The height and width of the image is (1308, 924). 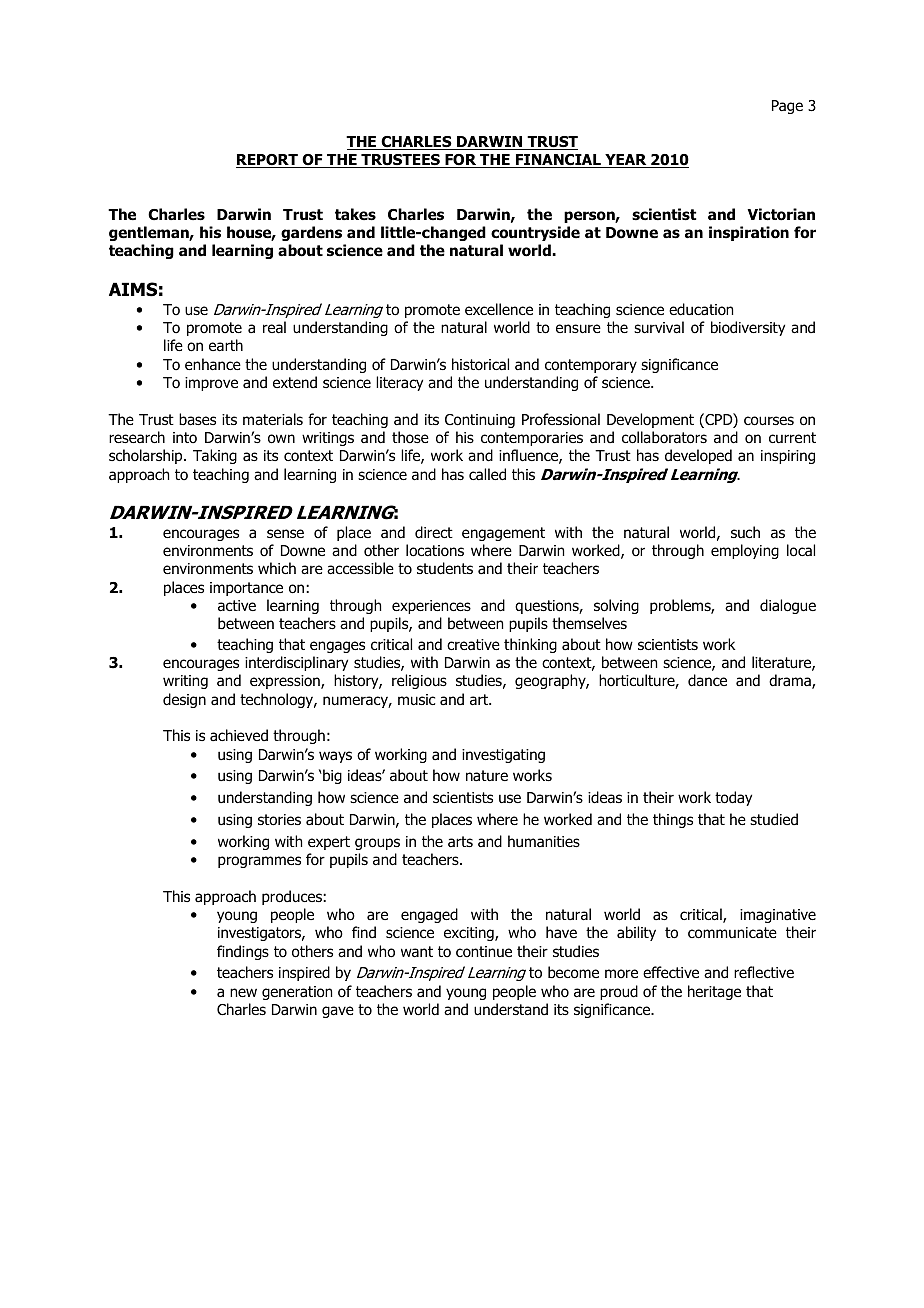 What do you see at coordinates (484, 952) in the image?
I see `continue` at bounding box center [484, 952].
